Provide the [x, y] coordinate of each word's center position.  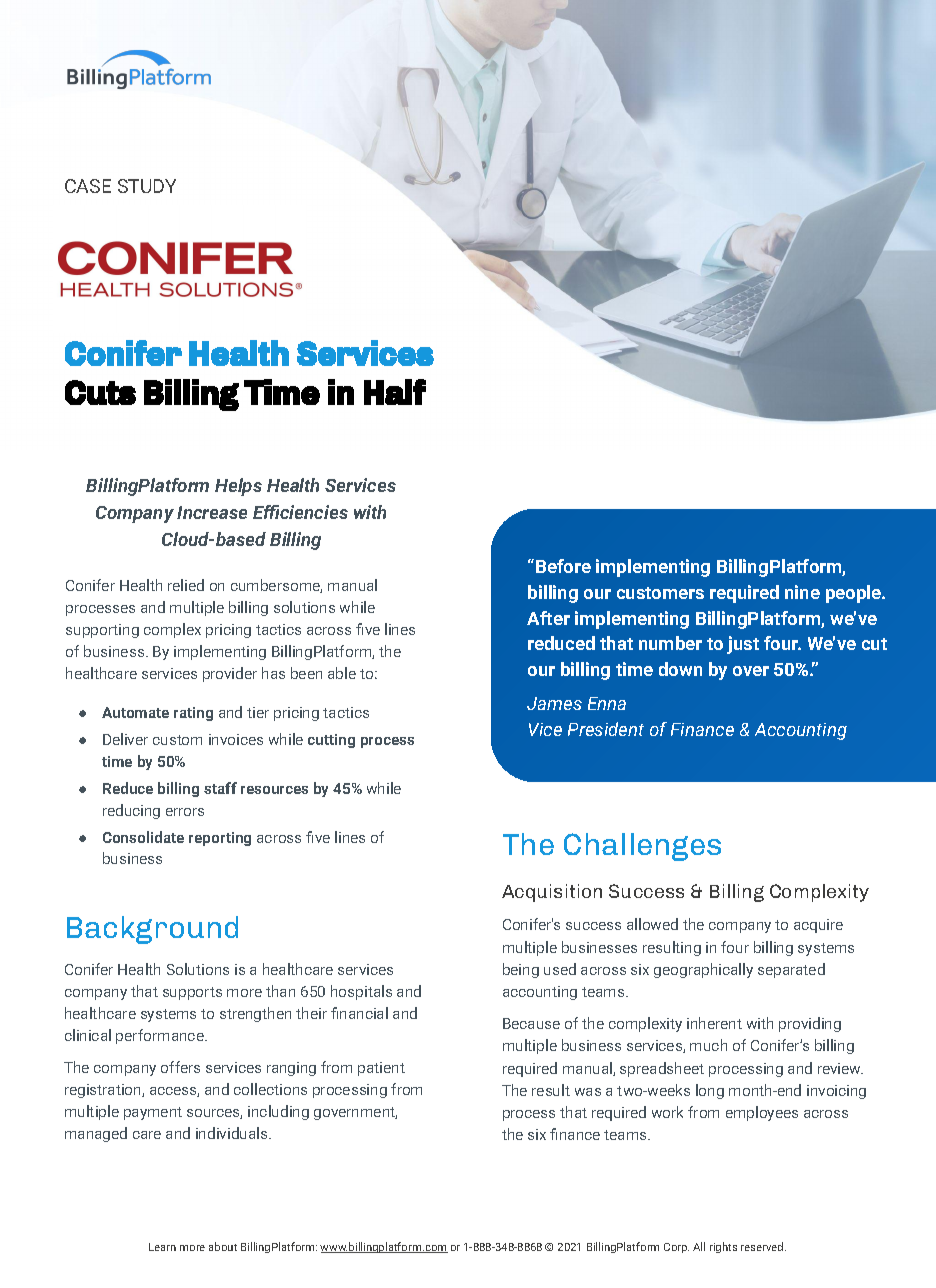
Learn [162, 1247]
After [548, 618]
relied [186, 585]
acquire [818, 926]
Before [563, 566]
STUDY [147, 186]
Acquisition [552, 893]
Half [395, 392]
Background [152, 930]
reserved [763, 1246]
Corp [676, 1248]
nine [802, 592]
